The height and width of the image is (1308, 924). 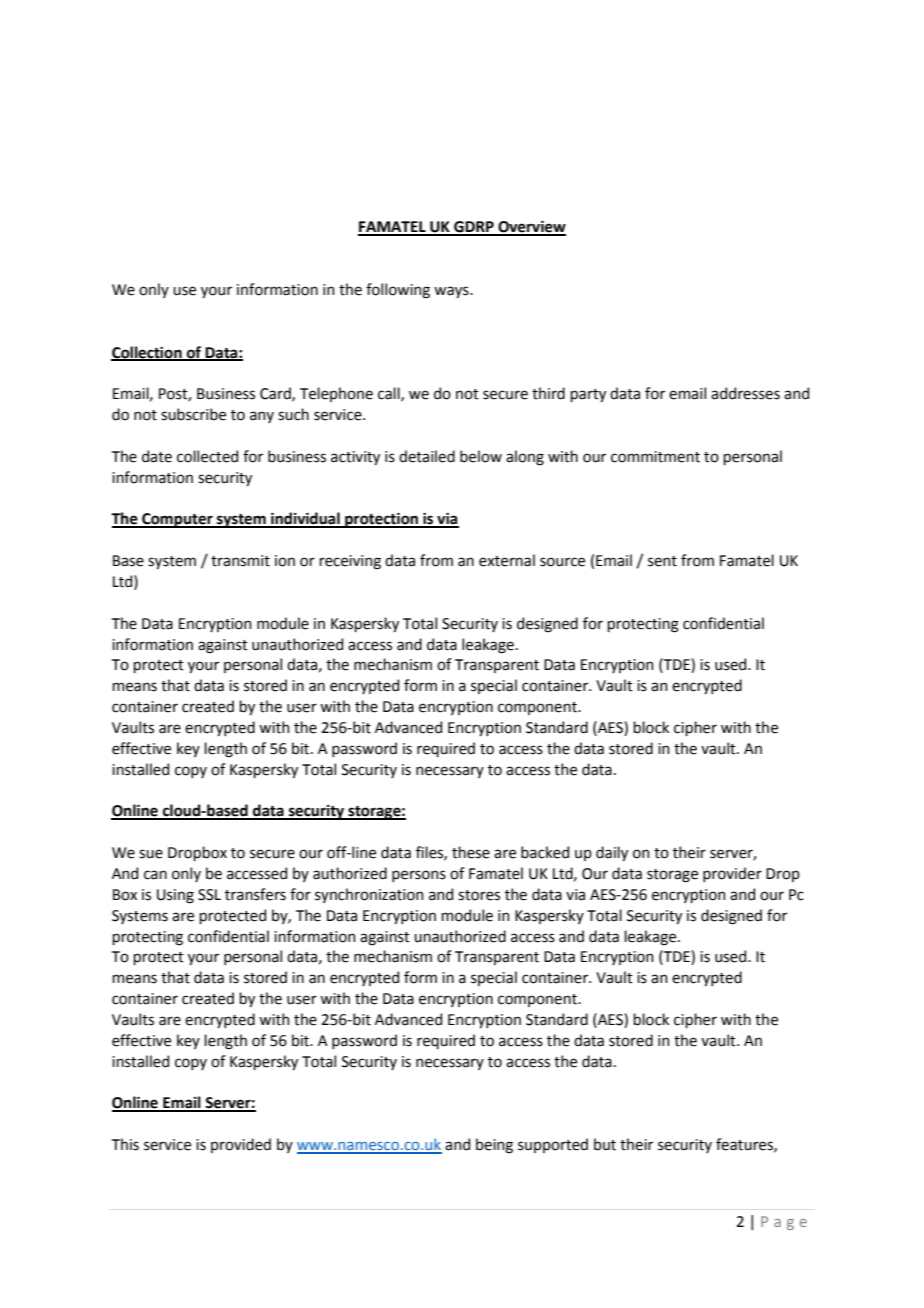 What do you see at coordinates (452, 292) in the image?
I see `ways` at bounding box center [452, 292].
